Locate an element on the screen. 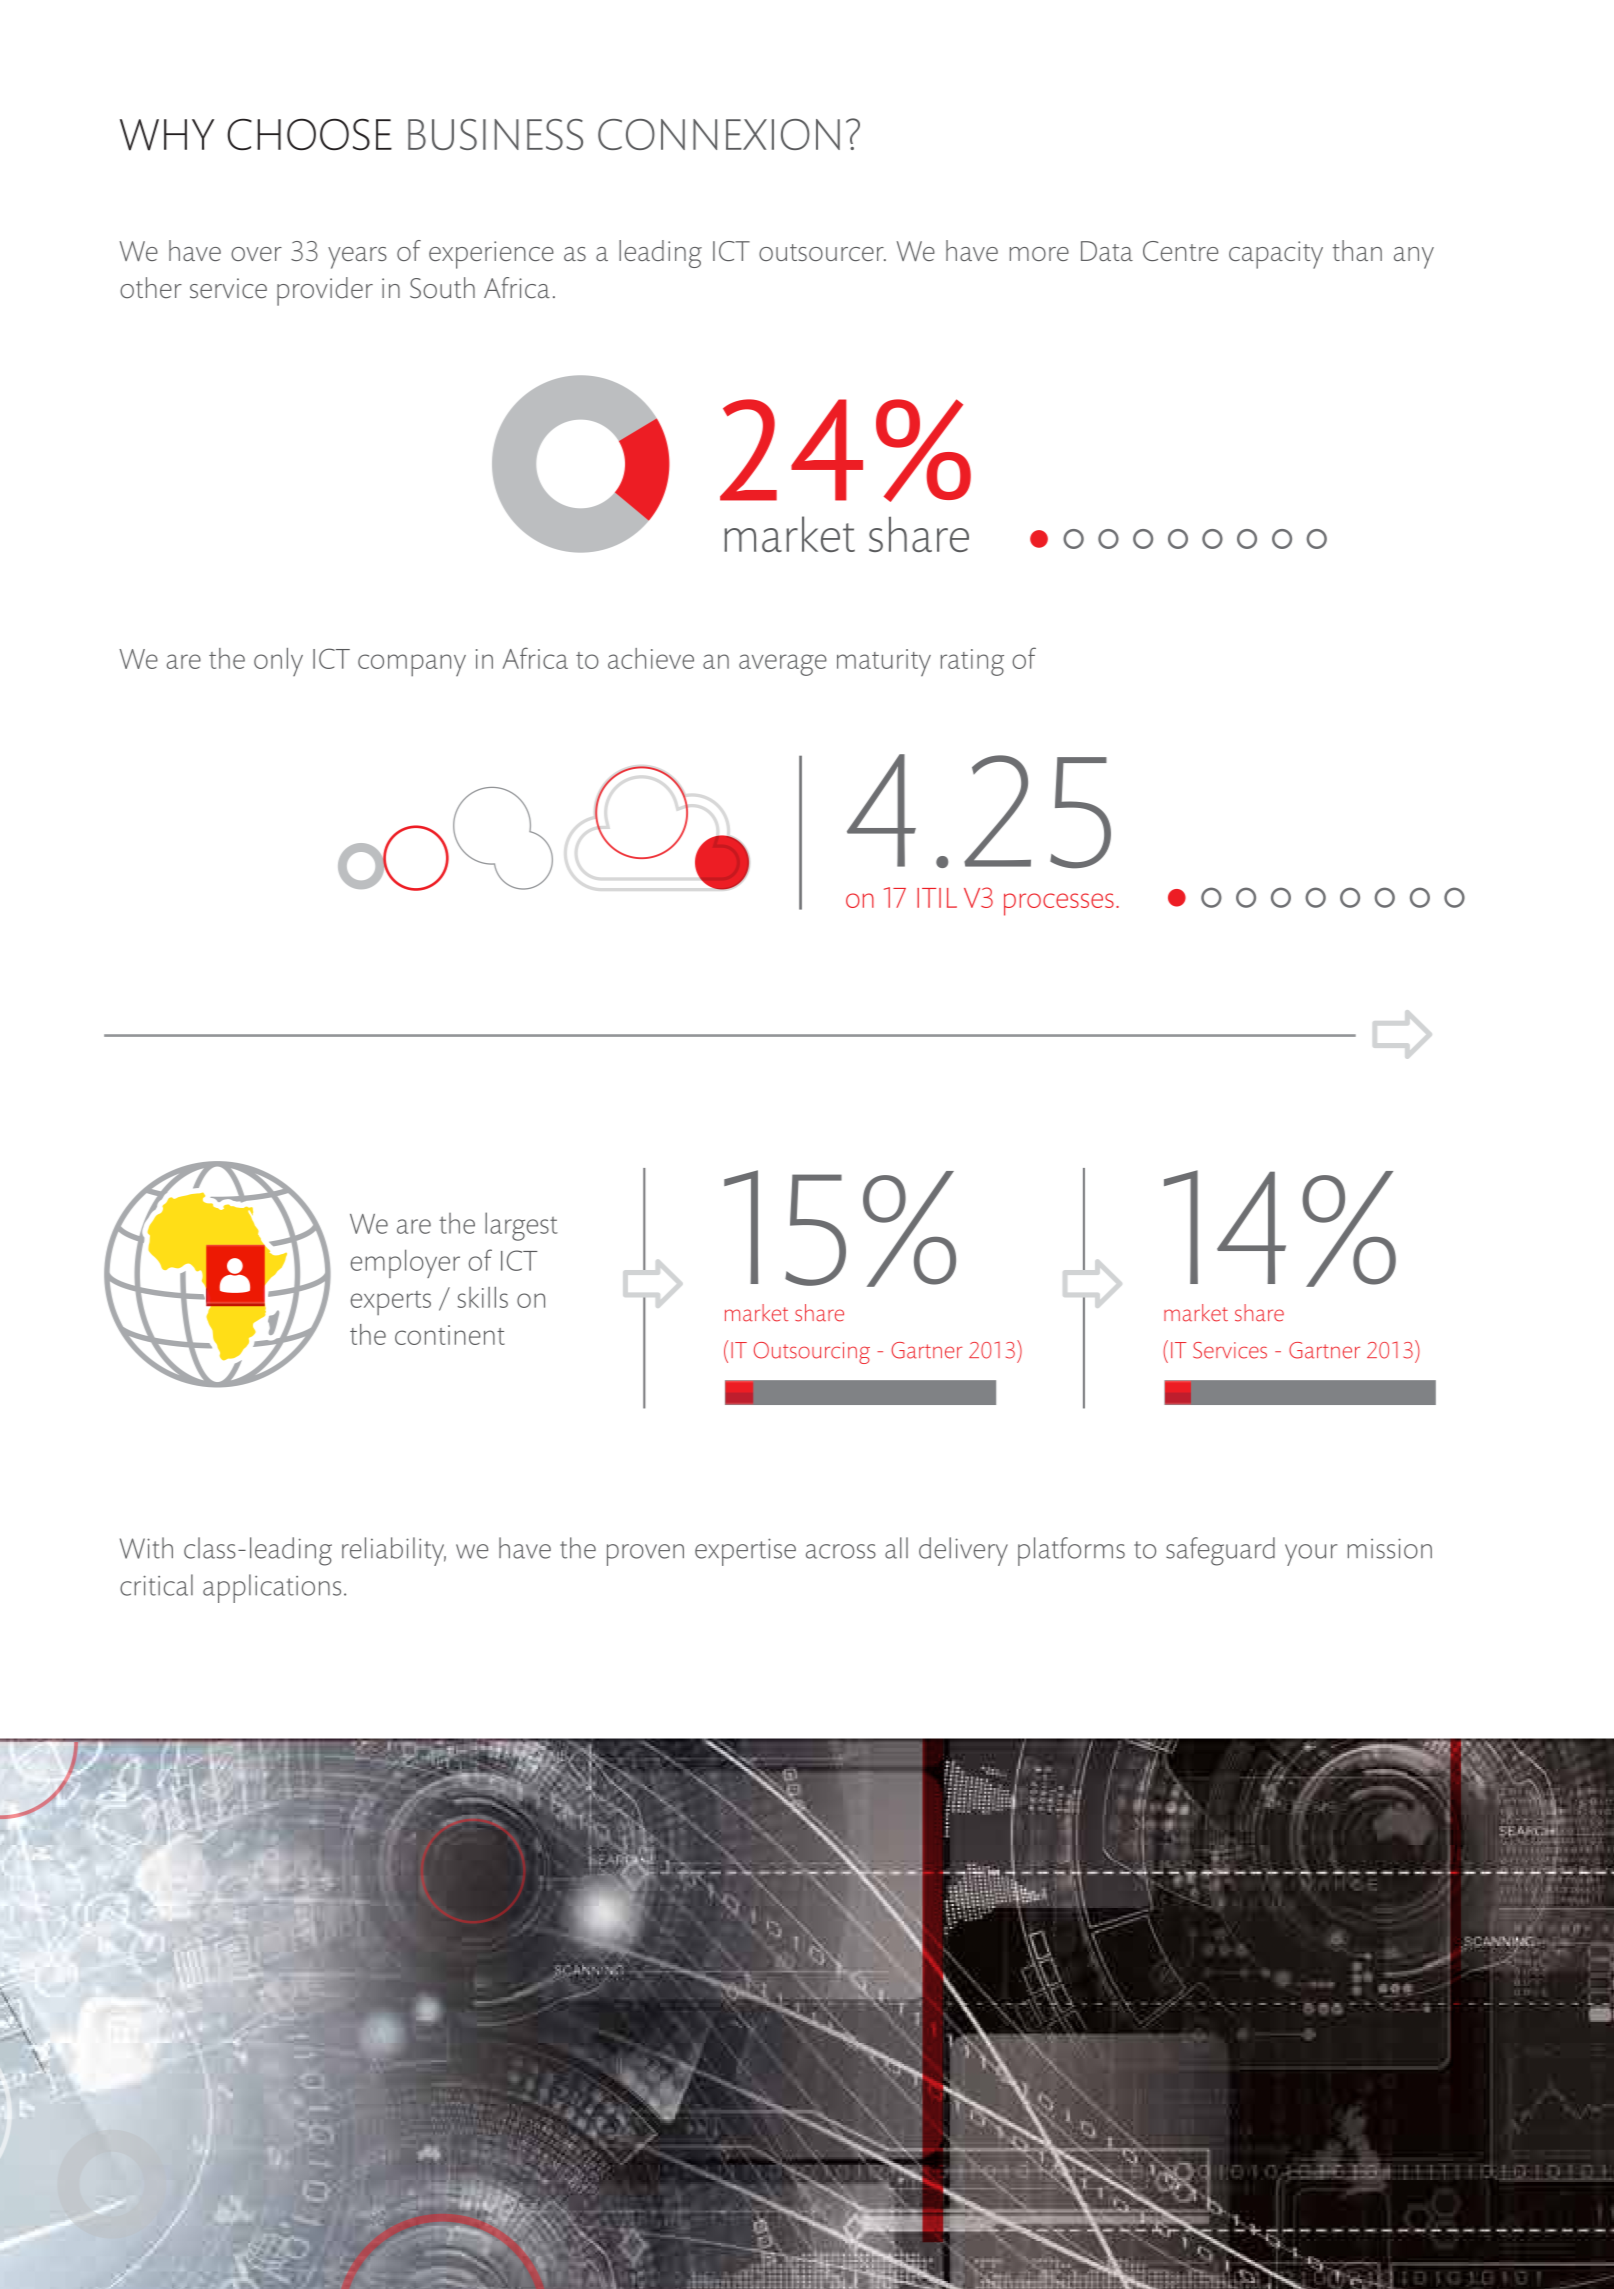  only is located at coordinates (278, 662).
